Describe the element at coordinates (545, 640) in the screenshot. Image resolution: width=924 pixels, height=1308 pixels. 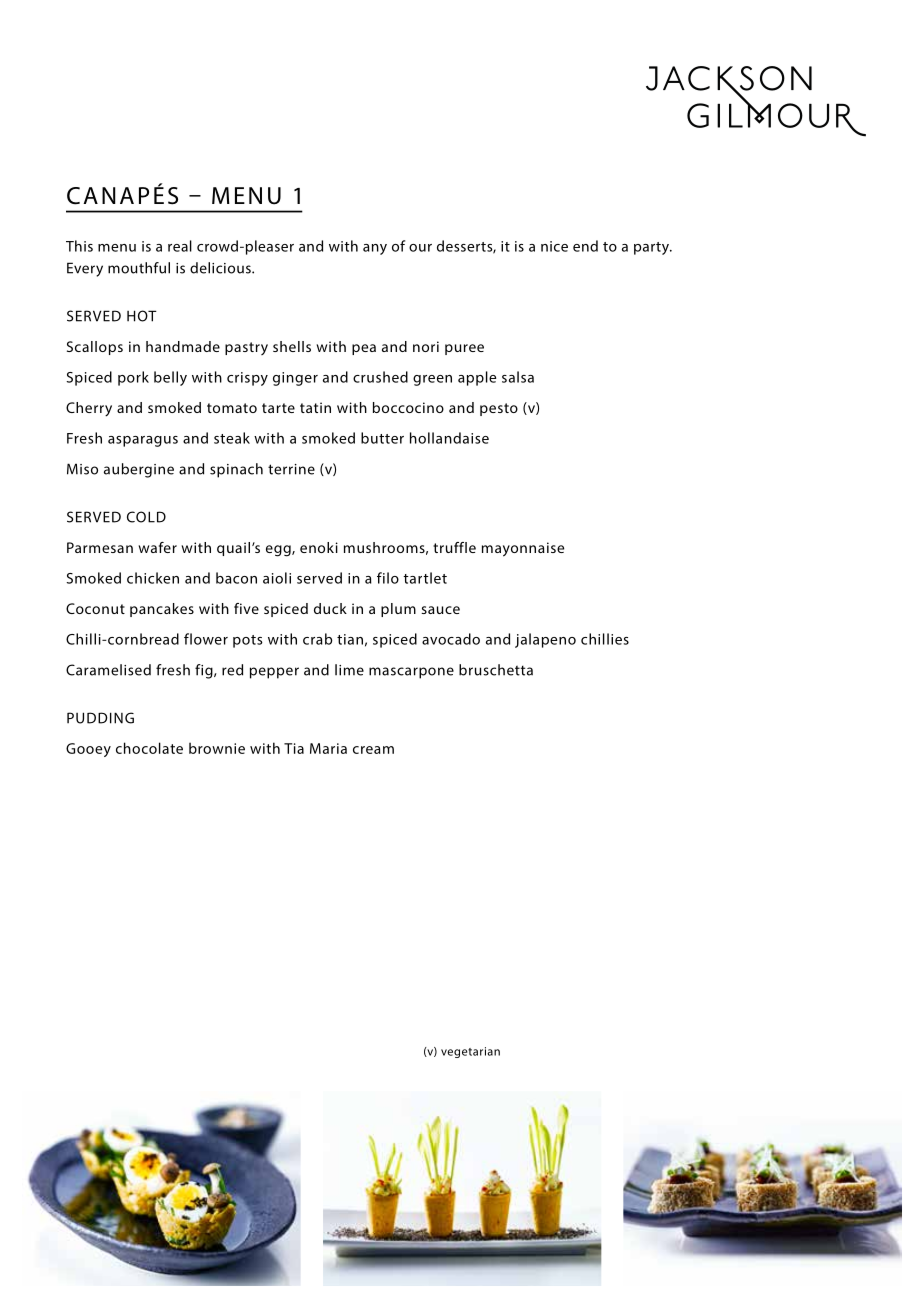
I see `jalapeno` at that location.
